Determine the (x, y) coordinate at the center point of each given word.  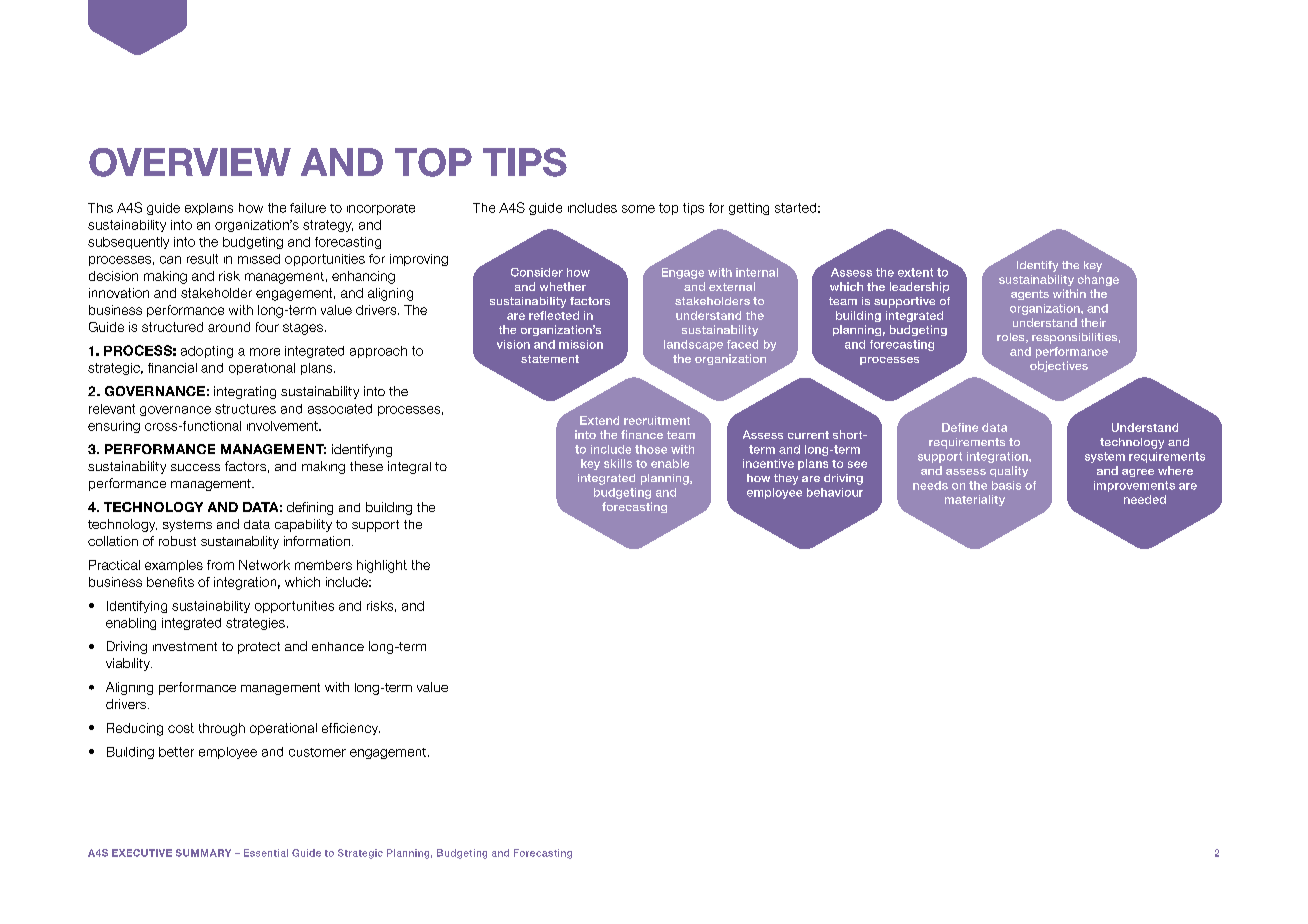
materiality (975, 500)
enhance (338, 646)
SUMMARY (203, 853)
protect (259, 648)
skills (618, 463)
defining (310, 508)
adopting (207, 352)
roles (1012, 338)
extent (915, 272)
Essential (266, 853)
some (638, 209)
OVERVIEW (190, 162)
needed (1145, 499)
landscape (693, 345)
